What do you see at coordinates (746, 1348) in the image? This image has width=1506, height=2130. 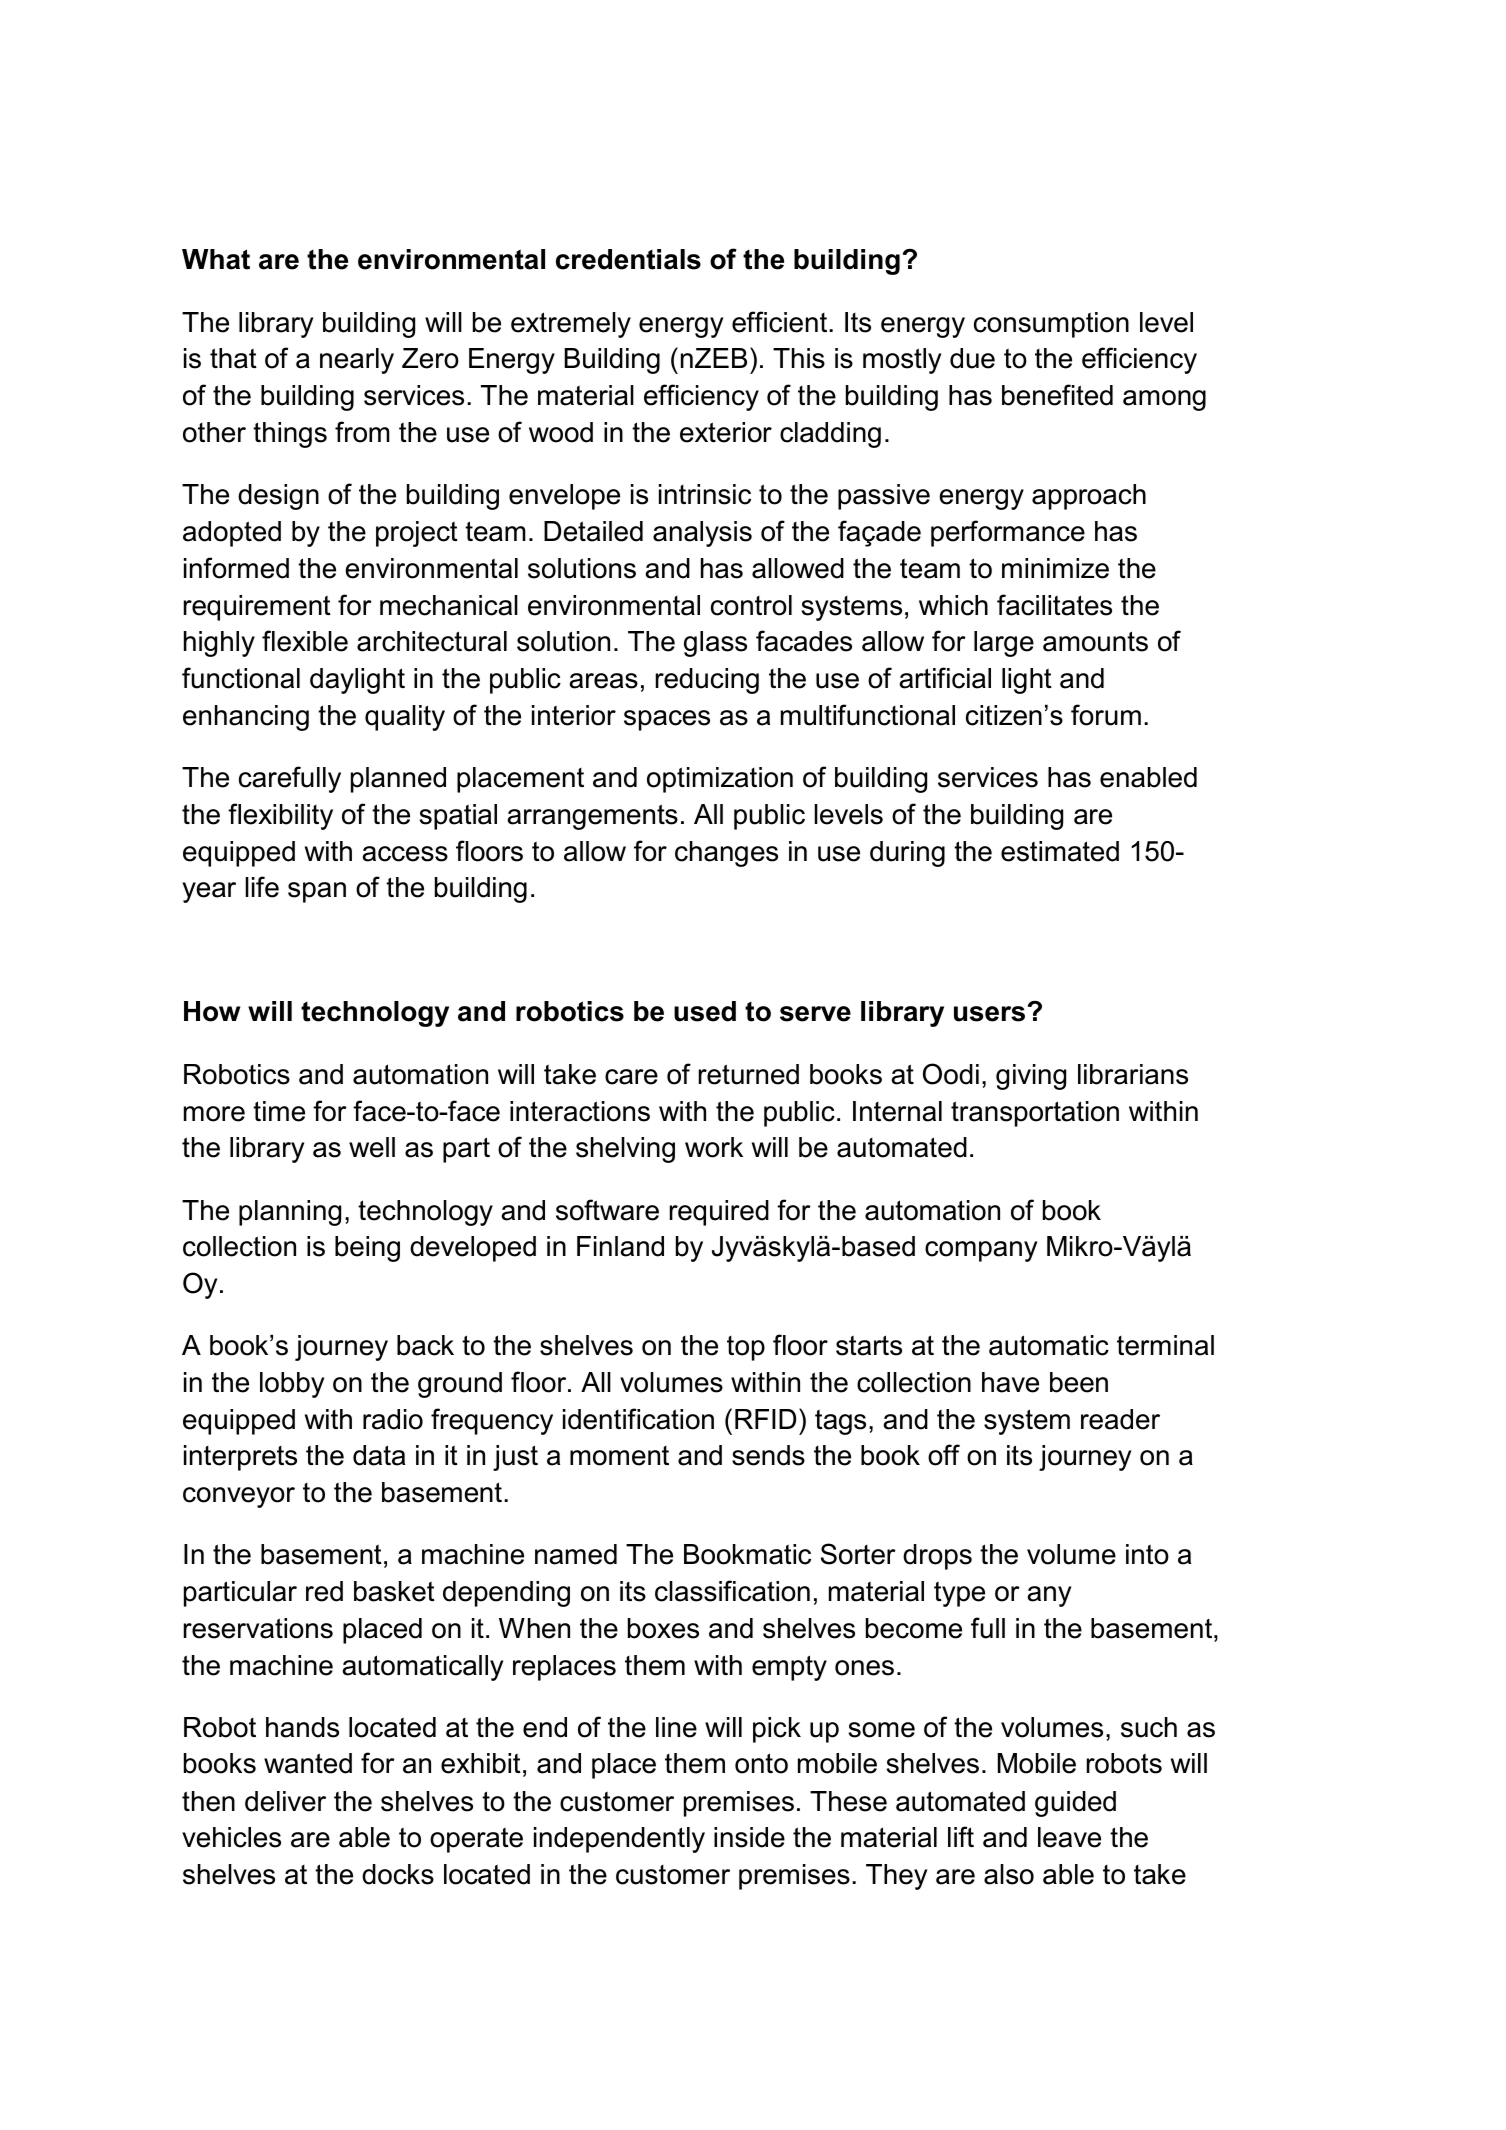 I see `top` at bounding box center [746, 1348].
